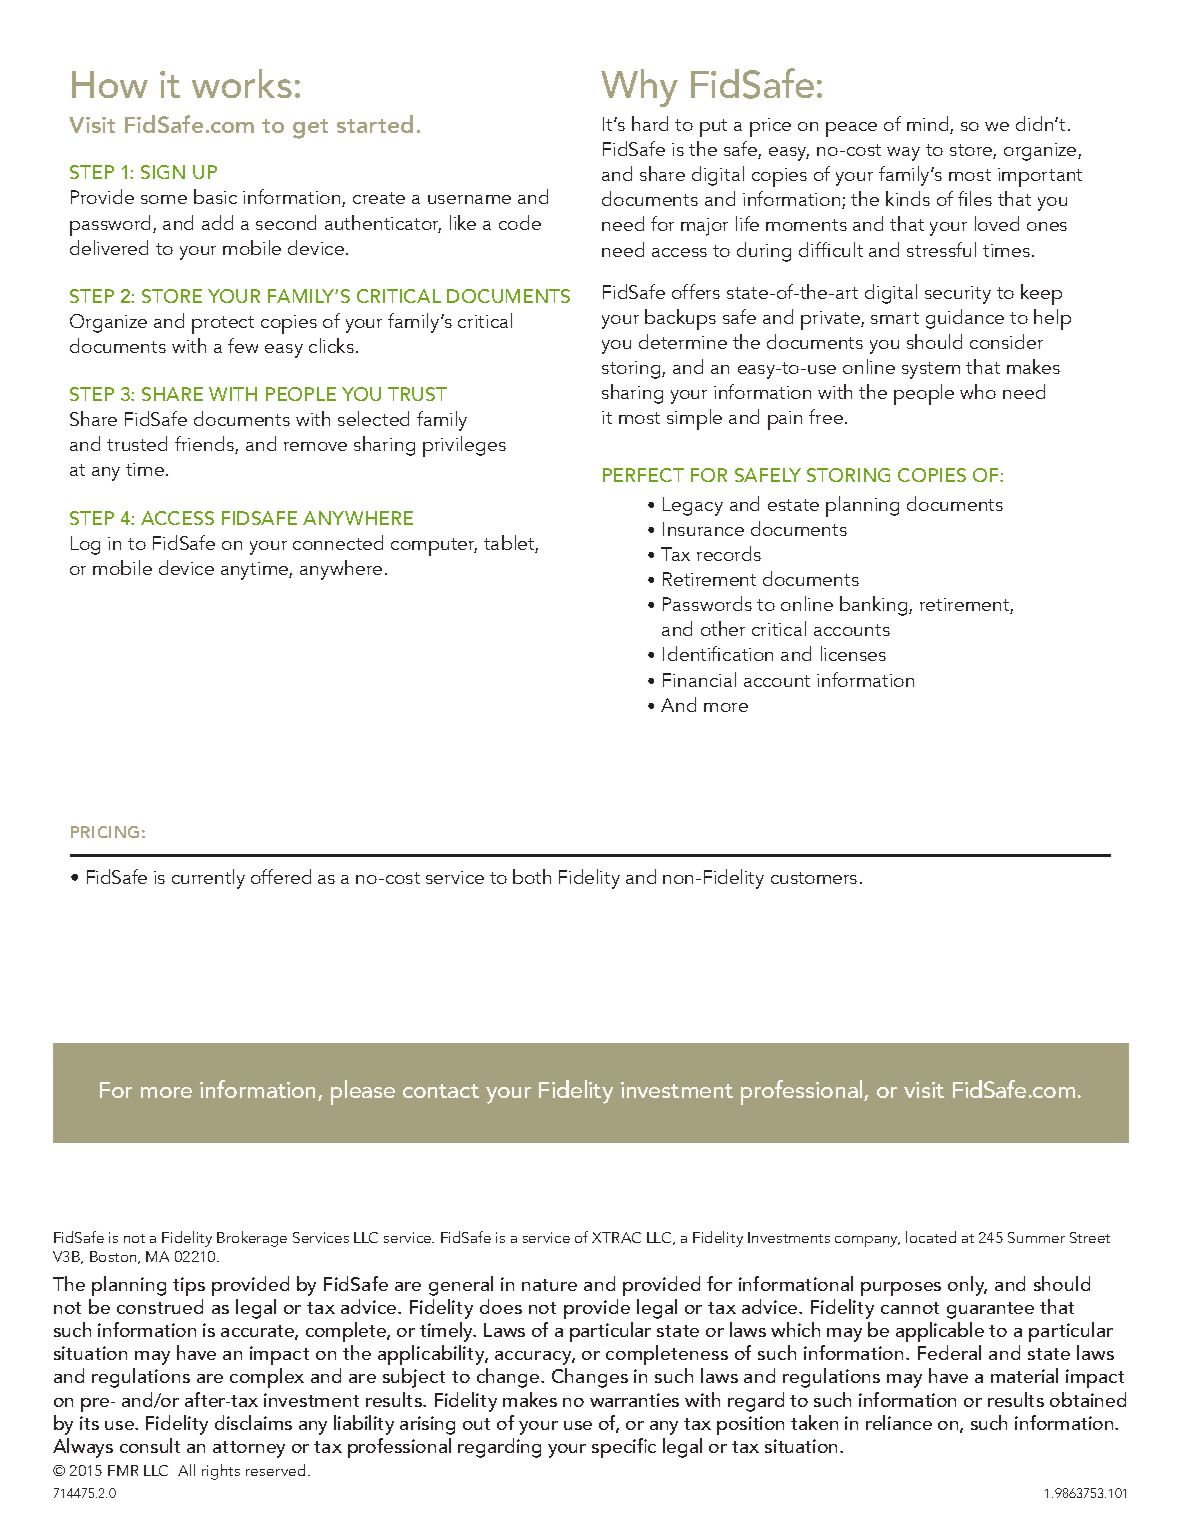 This screenshot has width=1180, height=1527. Describe the element at coordinates (253, 1422) in the screenshot. I see `disclaims` at that location.
